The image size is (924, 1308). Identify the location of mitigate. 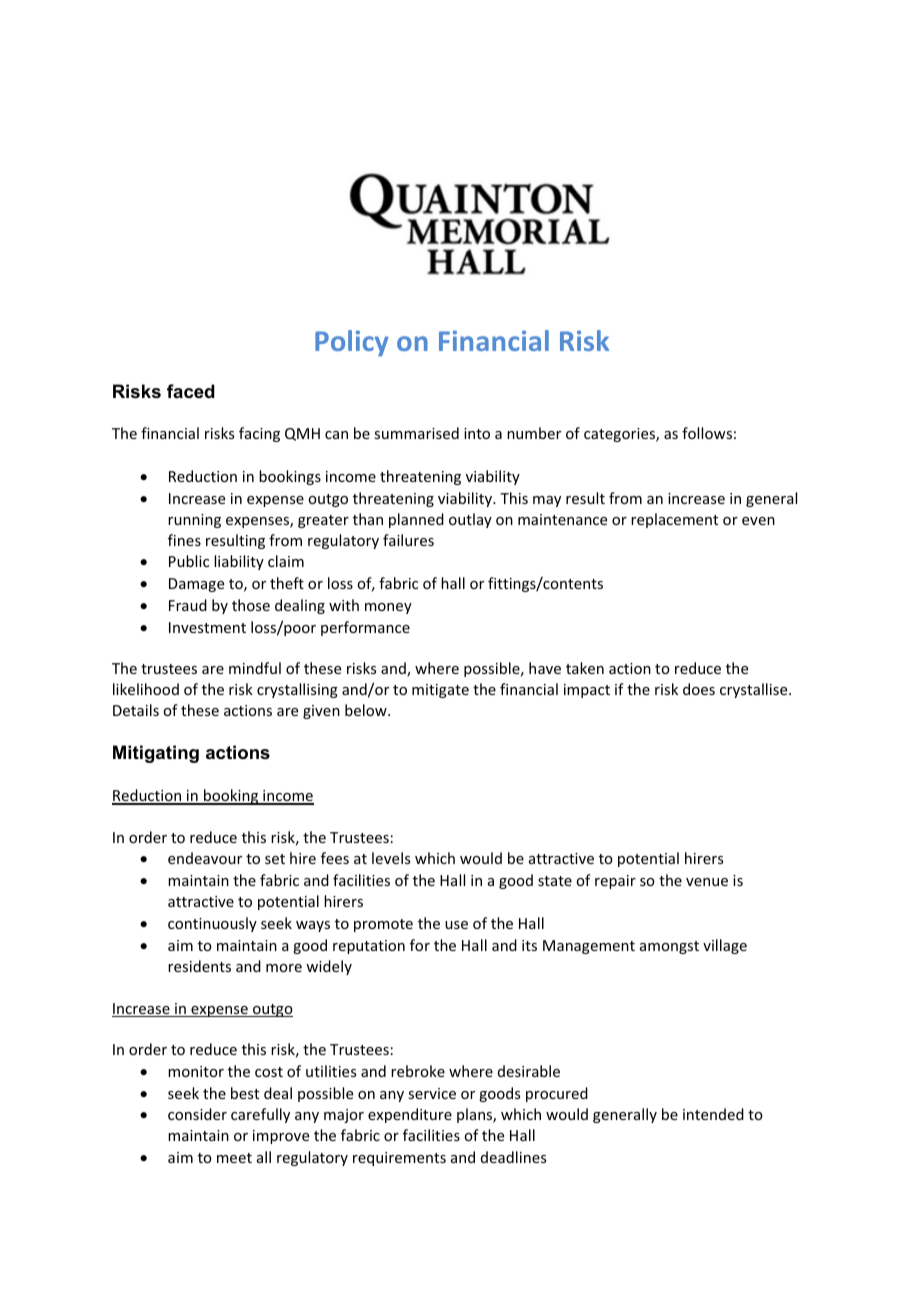
(440, 691).
